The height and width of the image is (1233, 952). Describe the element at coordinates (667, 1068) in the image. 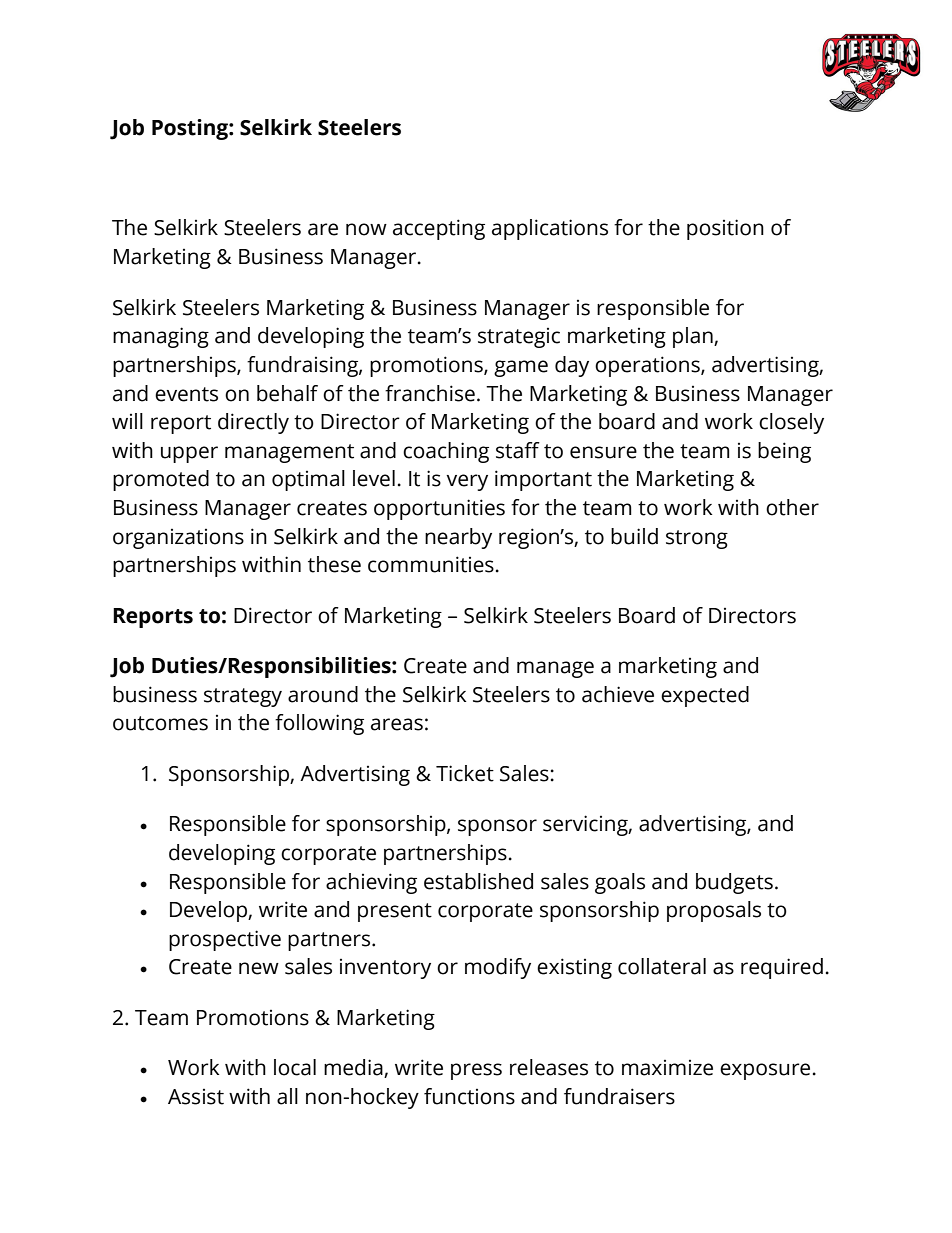

I see `maximize` at that location.
